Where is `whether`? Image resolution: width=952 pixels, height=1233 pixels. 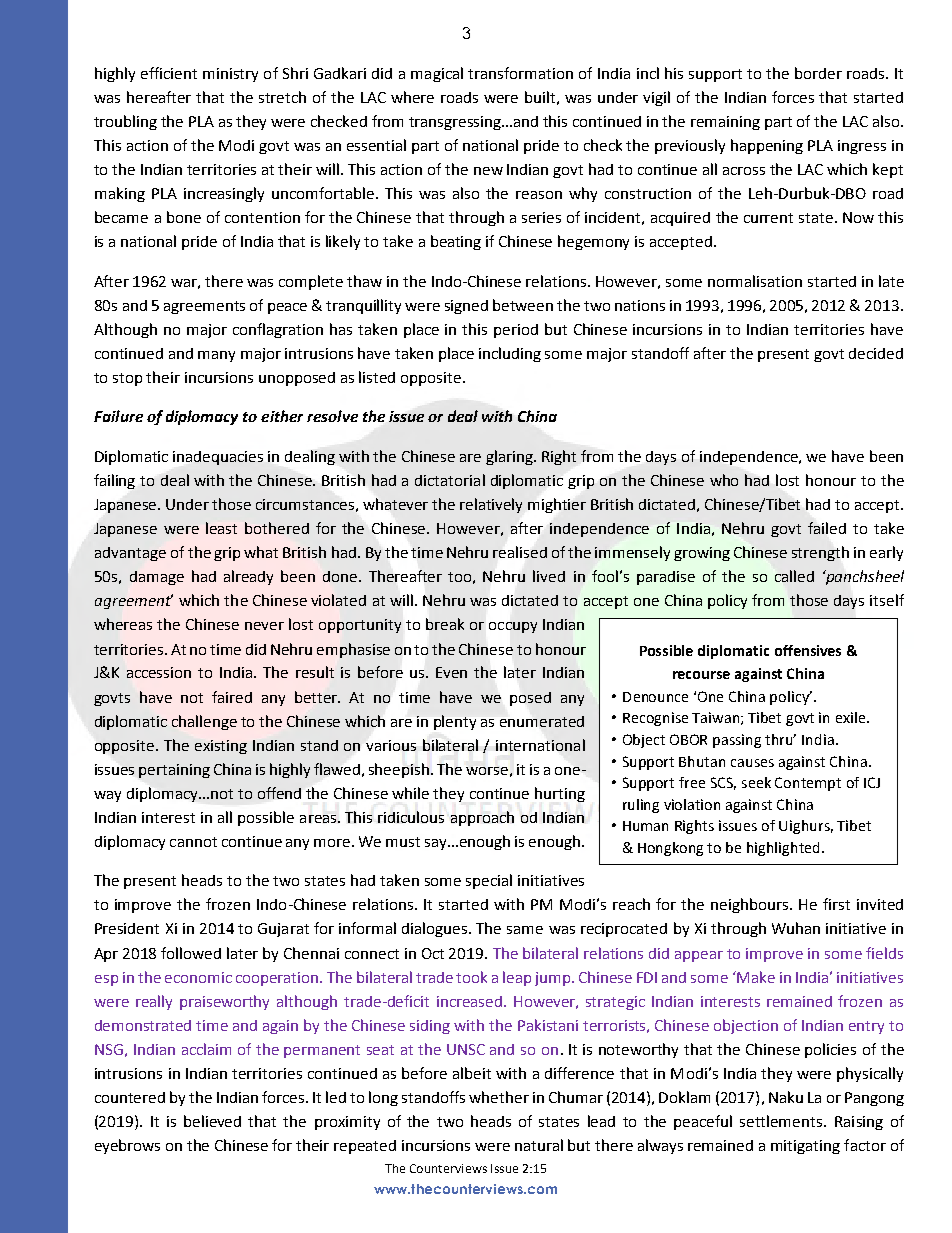 whether is located at coordinates (499, 1097).
